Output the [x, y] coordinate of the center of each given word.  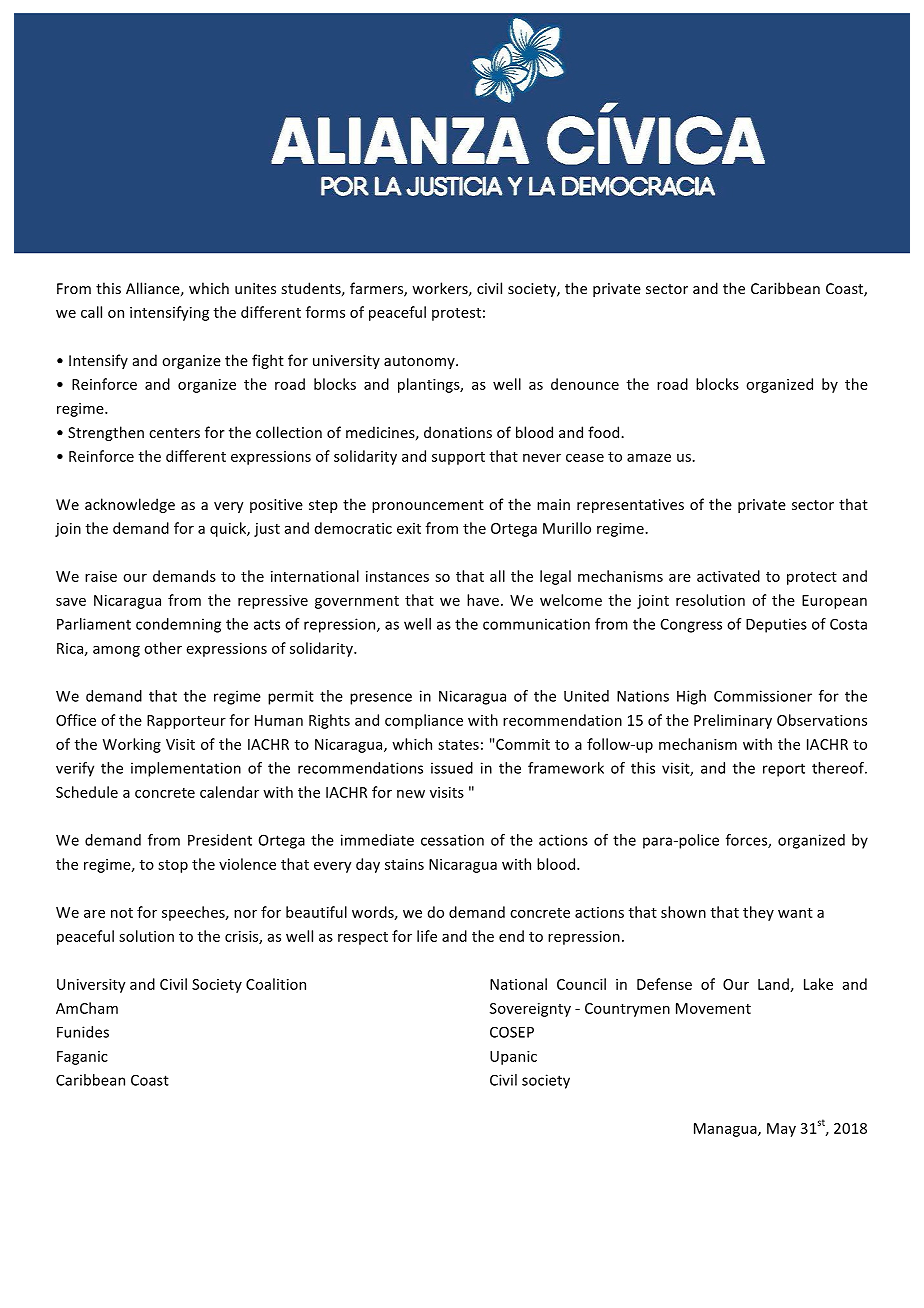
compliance [424, 721]
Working [132, 745]
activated [728, 576]
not [122, 913]
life [427, 936]
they [758, 913]
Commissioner [763, 696]
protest [456, 314]
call [91, 312]
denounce [585, 384]
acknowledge [130, 505]
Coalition [276, 984]
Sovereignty [530, 1010]
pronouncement [428, 506]
